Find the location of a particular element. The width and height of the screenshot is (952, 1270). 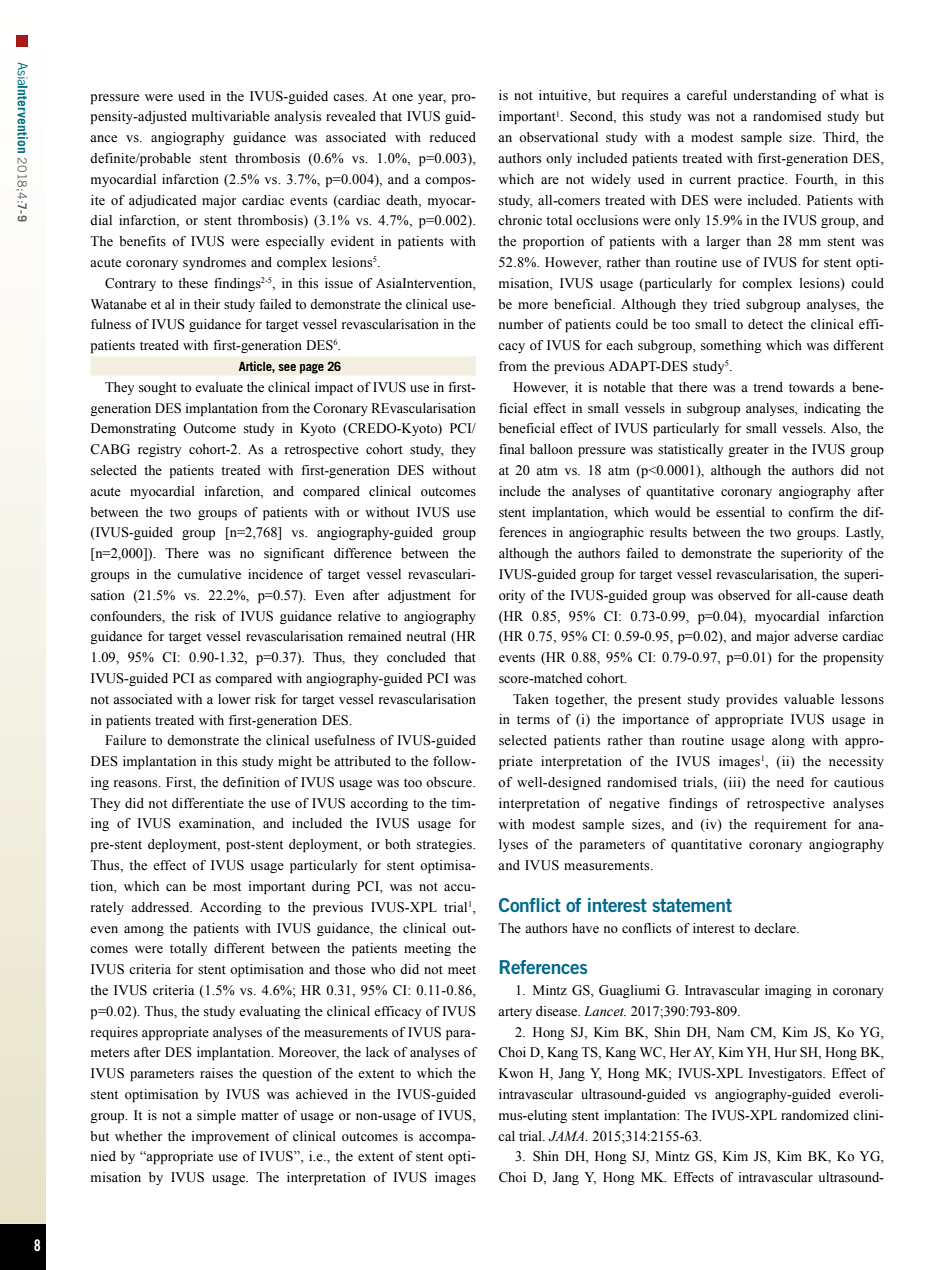

cumulative is located at coordinates (209, 574).
